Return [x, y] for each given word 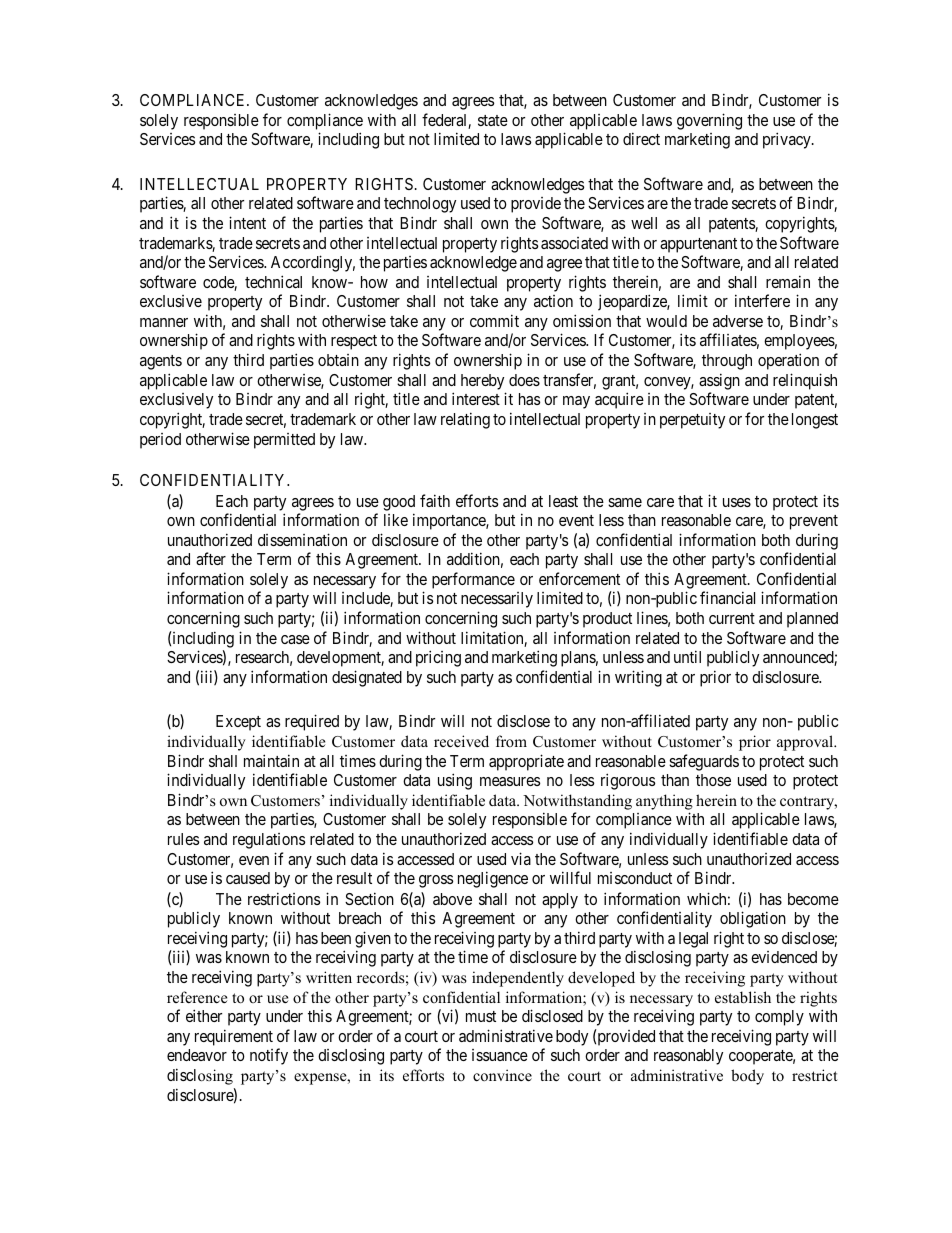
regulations [269, 841]
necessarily [497, 600]
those [713, 780]
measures [510, 781]
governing [709, 121]
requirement [234, 1037]
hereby [482, 382]
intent [247, 222]
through [727, 362]
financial [727, 597]
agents [161, 362]
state [493, 120]
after [211, 558]
